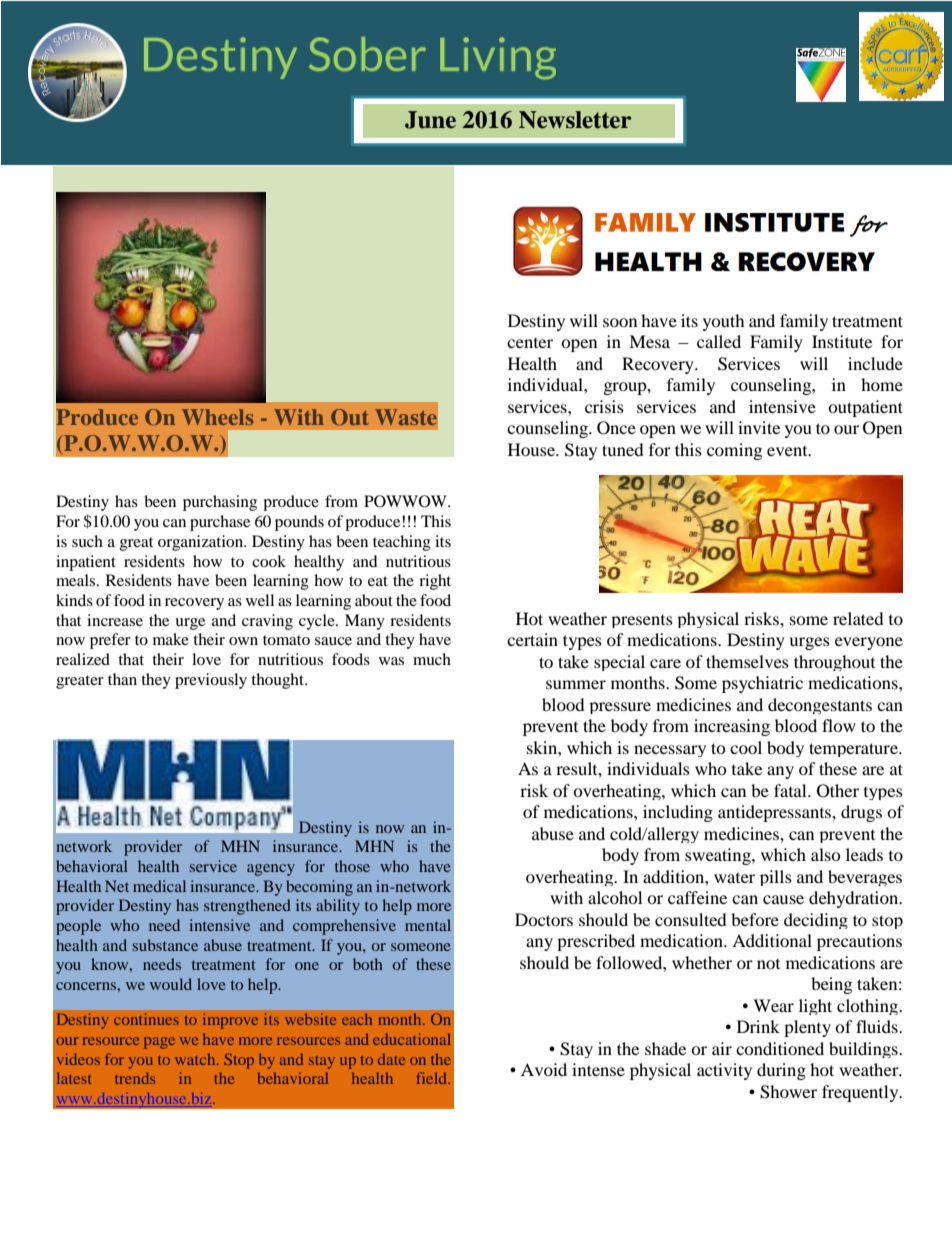  What do you see at coordinates (842, 341) in the document?
I see `Institute` at bounding box center [842, 341].
